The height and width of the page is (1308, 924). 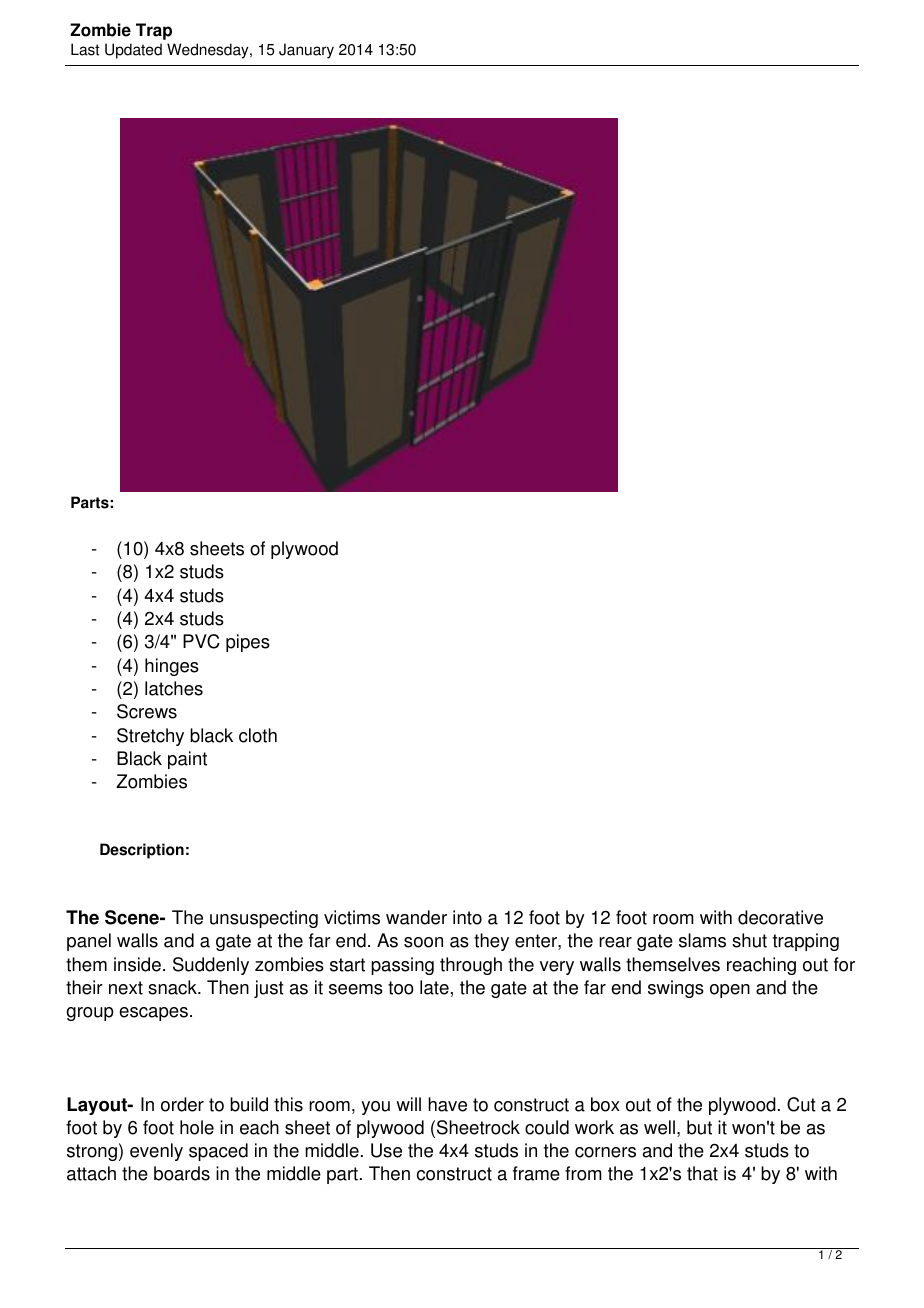 What do you see at coordinates (209, 51) in the page?
I see `Wednesday` at bounding box center [209, 51].
